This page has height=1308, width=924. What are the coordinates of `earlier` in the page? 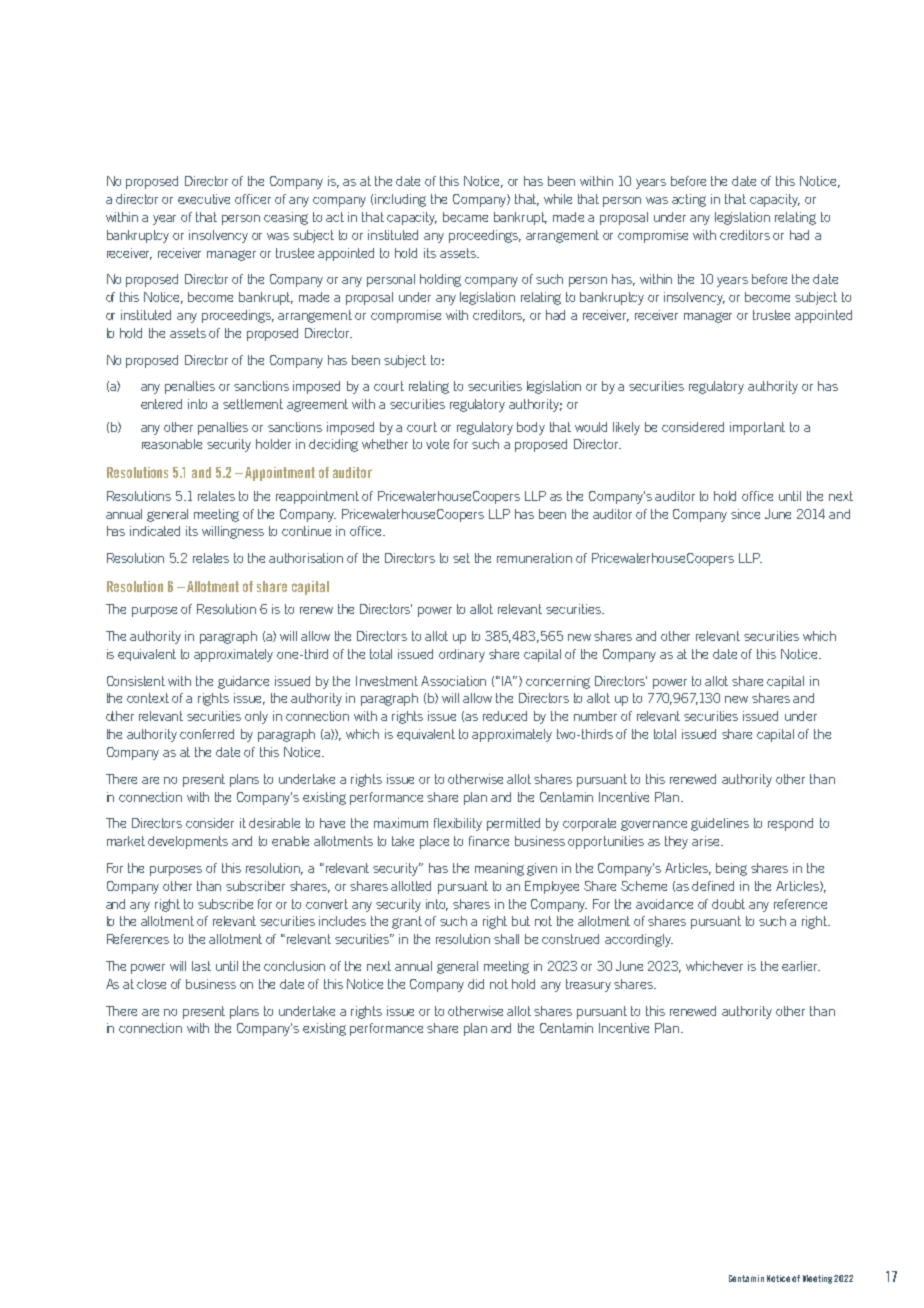 It's located at (801, 966).
